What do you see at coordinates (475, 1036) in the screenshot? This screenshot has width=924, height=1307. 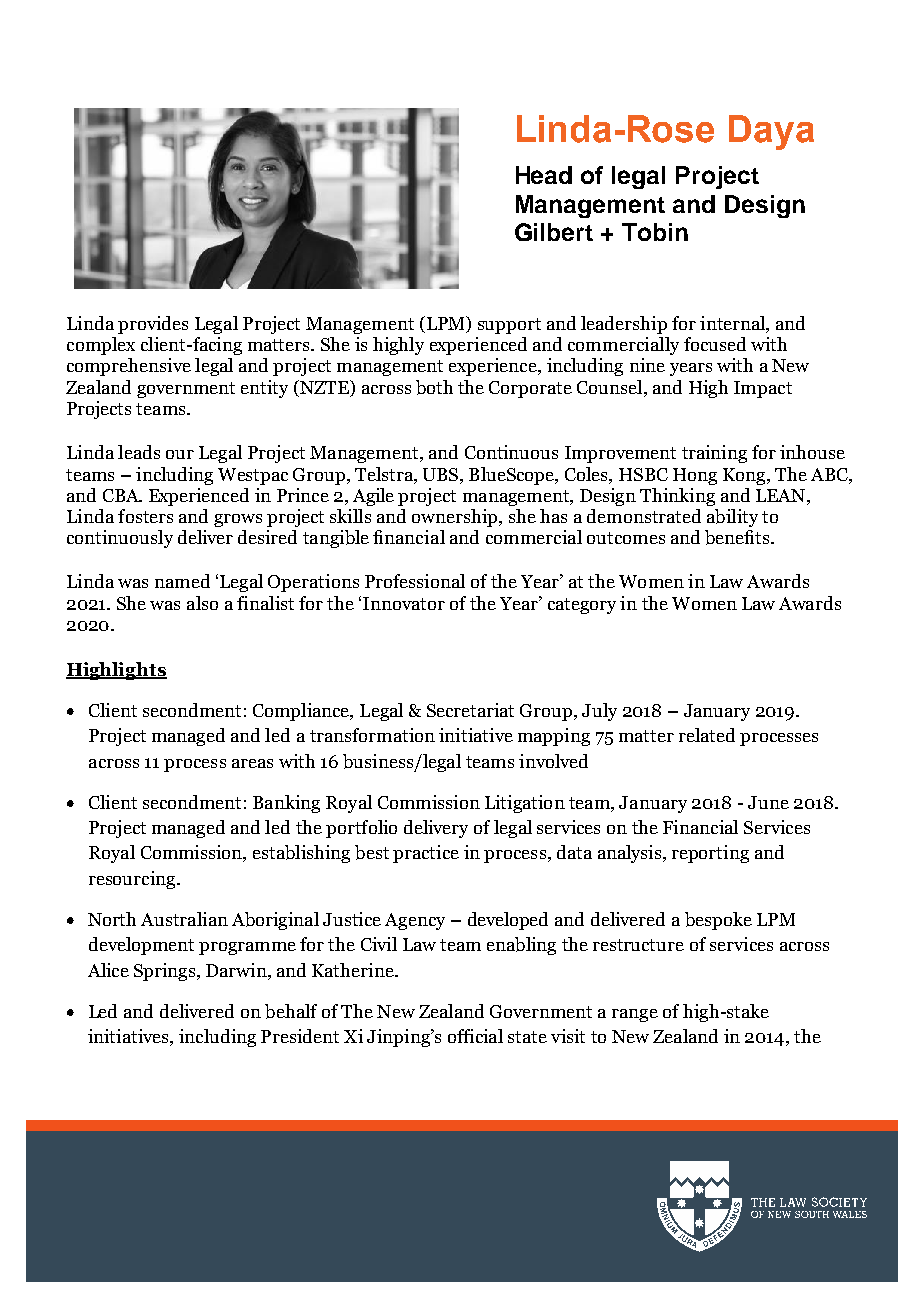 I see `official` at bounding box center [475, 1036].
